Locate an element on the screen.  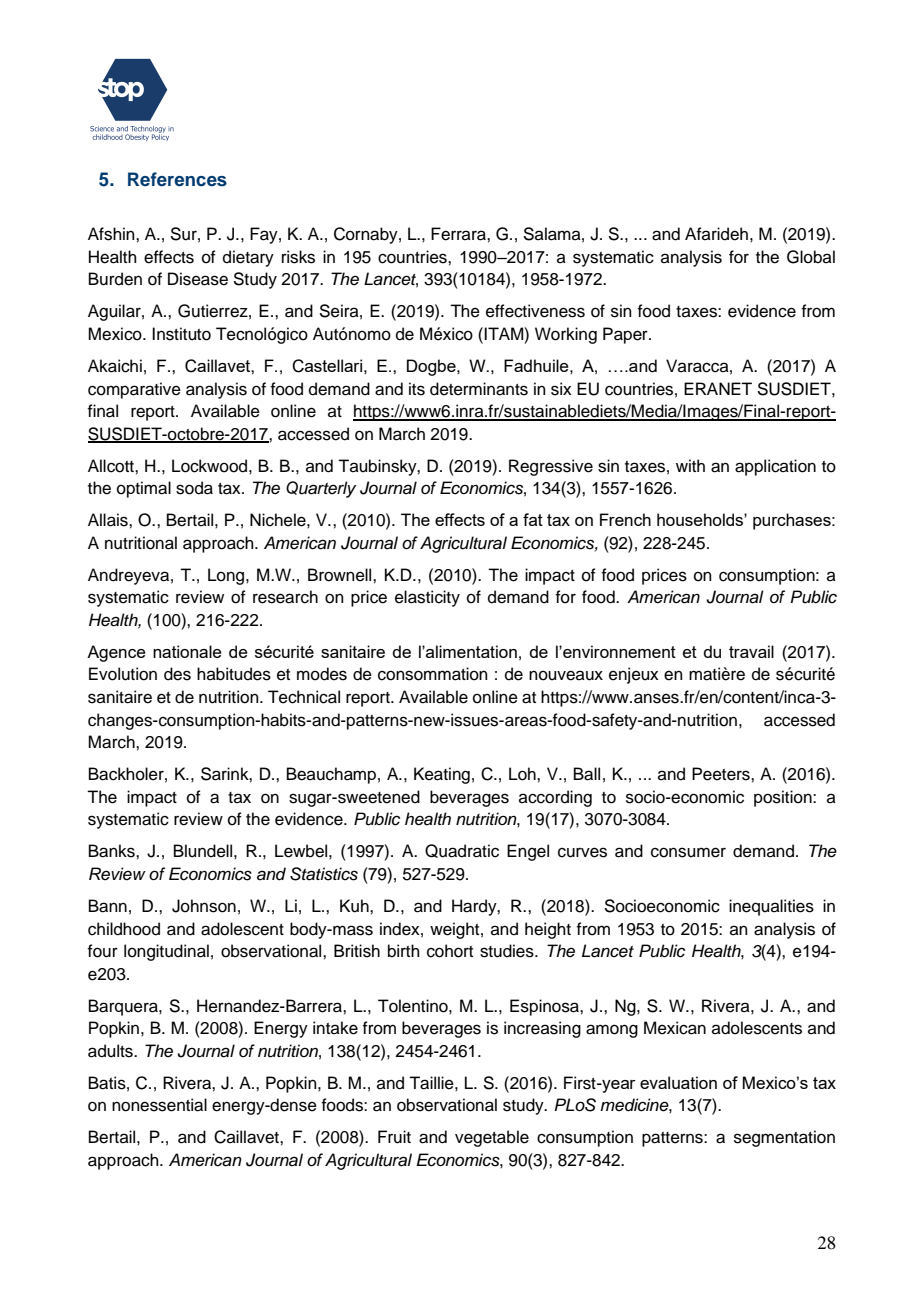
nationale is located at coordinates (187, 651).
